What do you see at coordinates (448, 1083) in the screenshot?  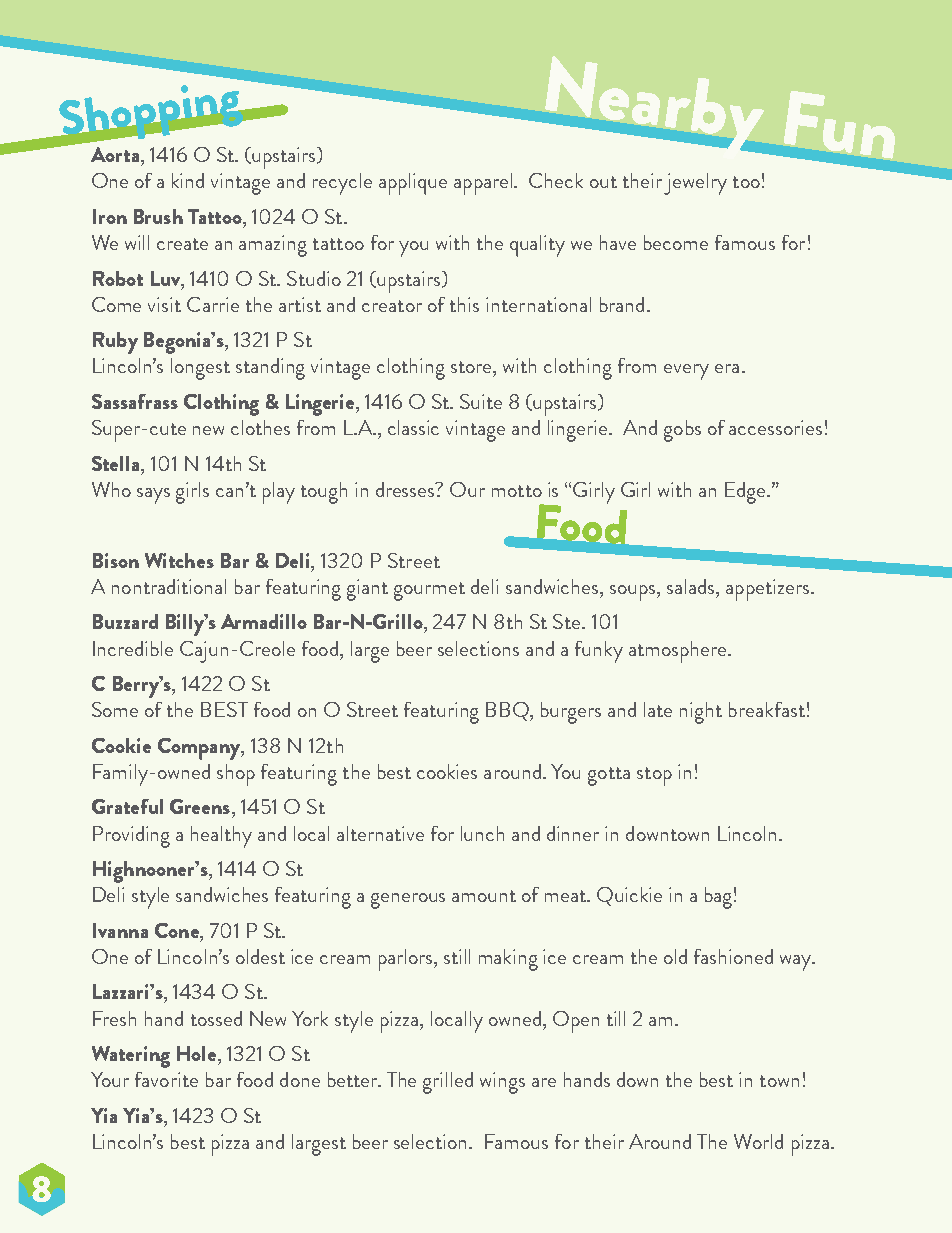 I see `grilled` at bounding box center [448, 1083].
